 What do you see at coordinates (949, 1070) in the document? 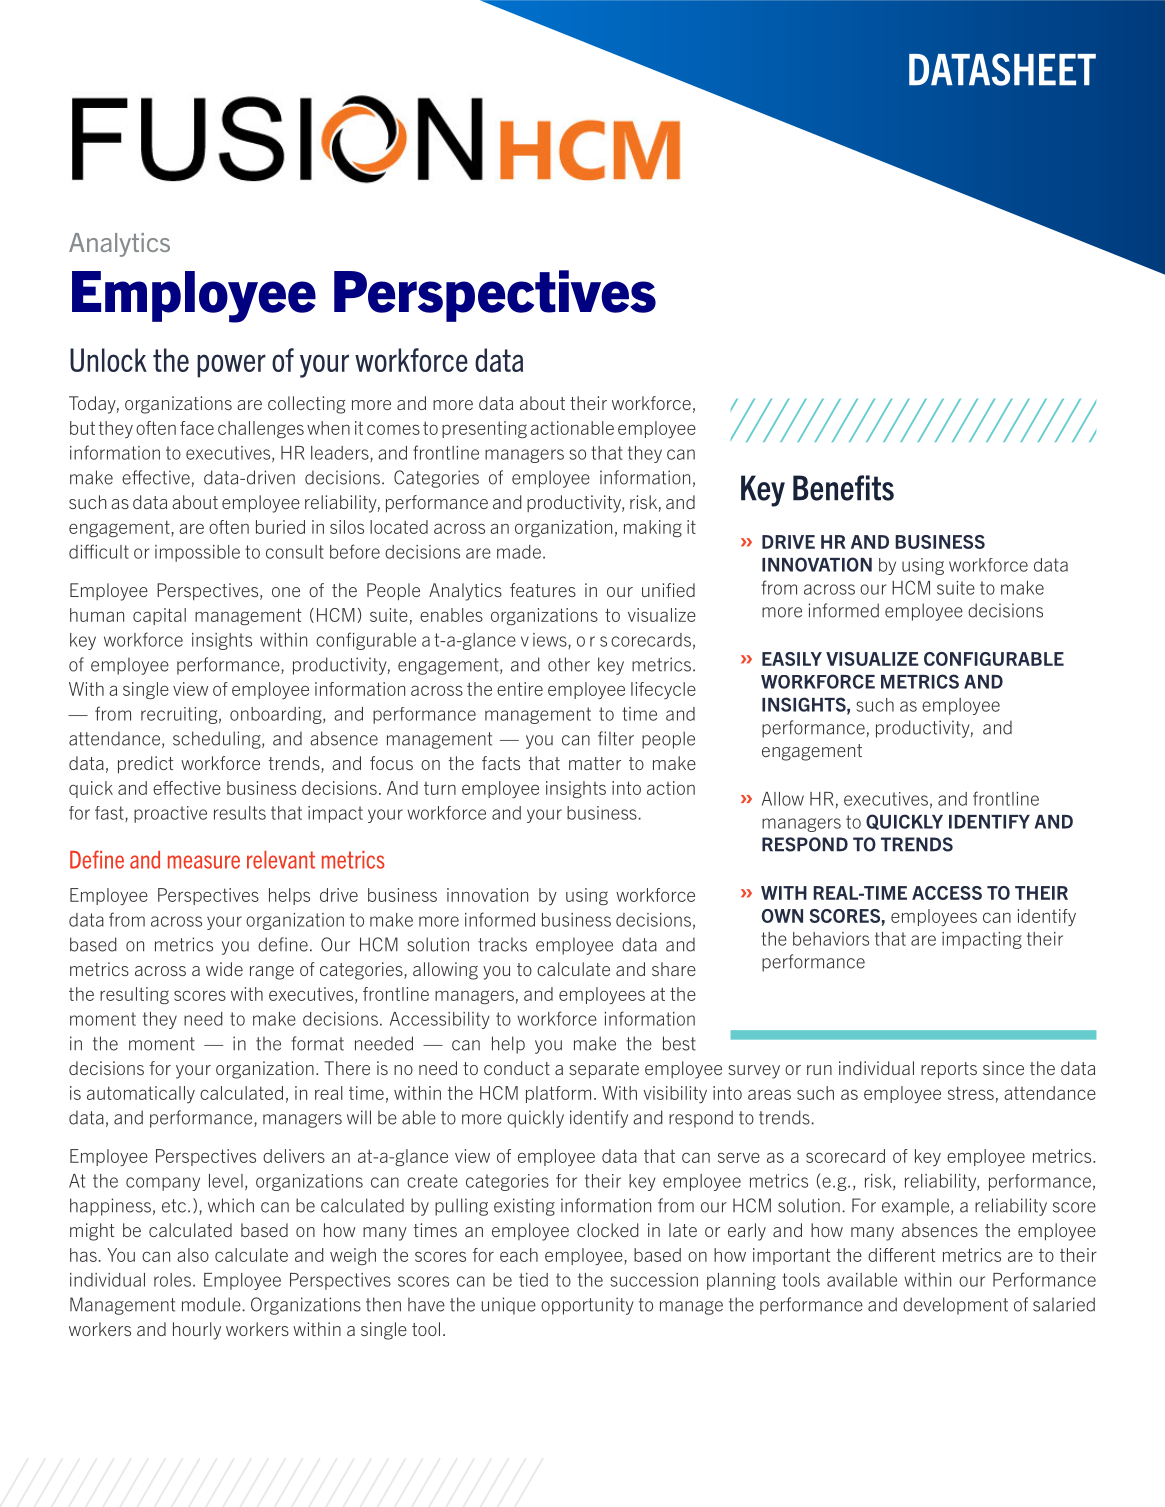
I see `reports` at bounding box center [949, 1070].
